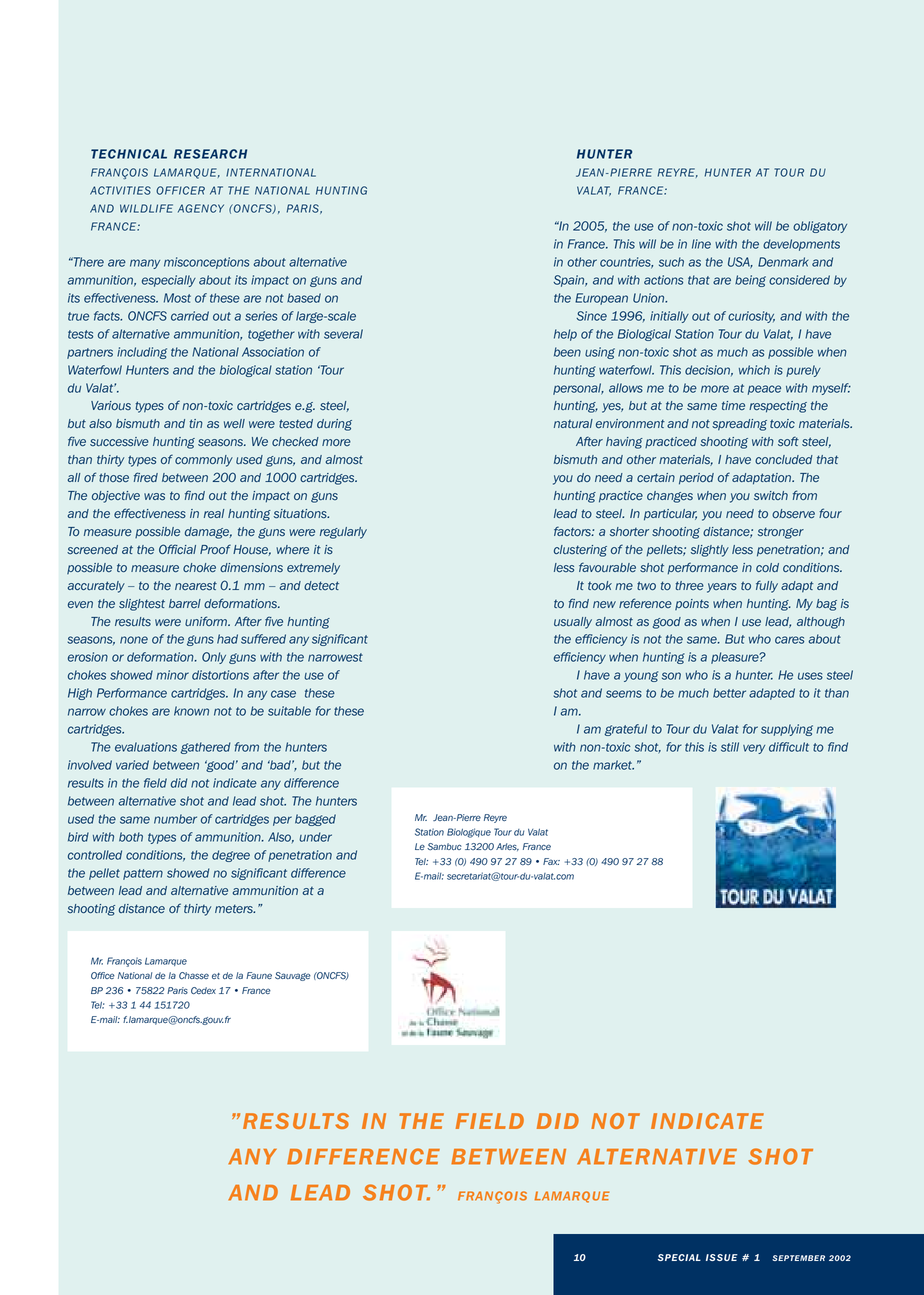 The height and width of the screenshot is (1295, 924). I want to click on Fax, so click(551, 861).
